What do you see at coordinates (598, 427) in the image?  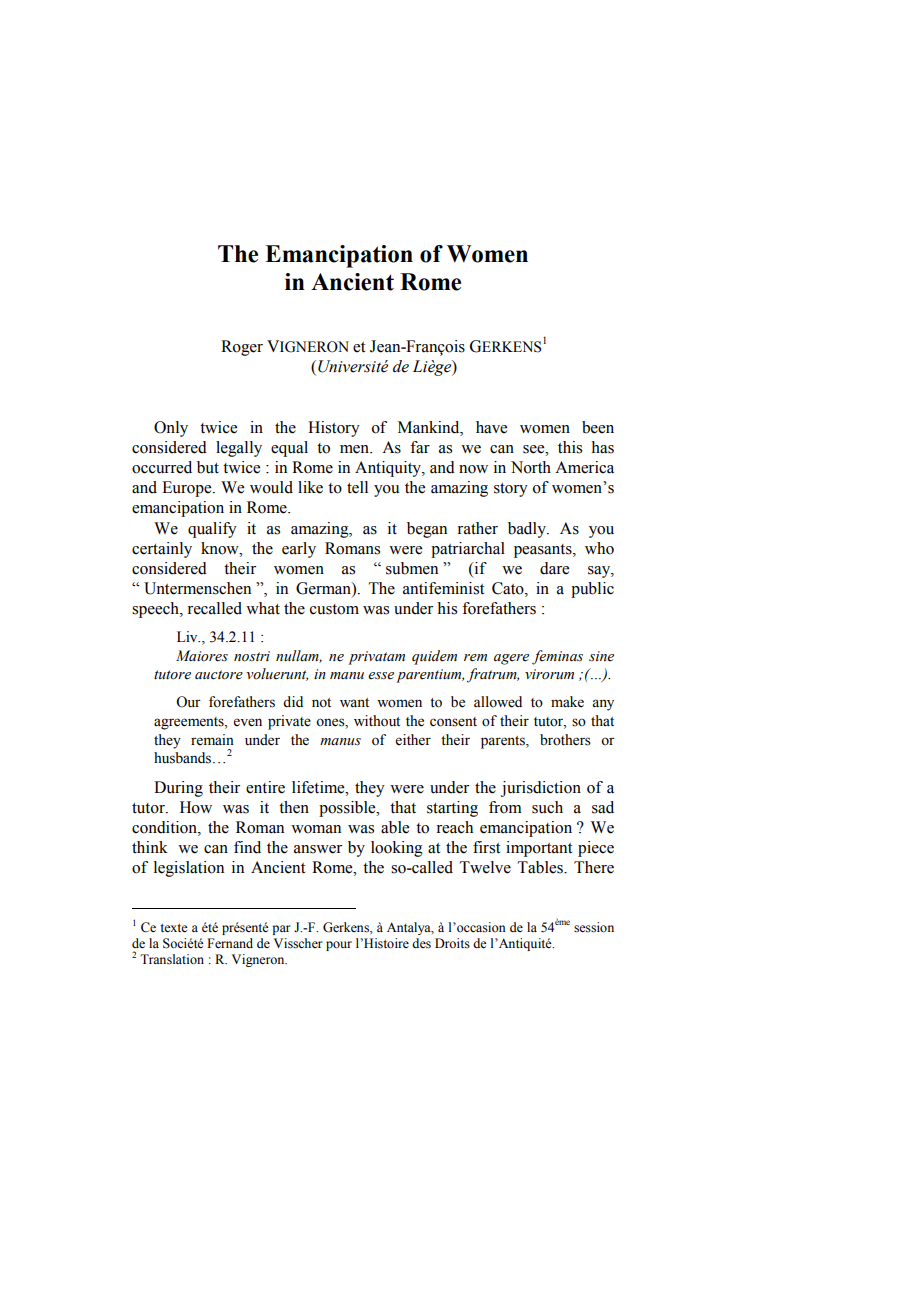 I see `been` at bounding box center [598, 427].
